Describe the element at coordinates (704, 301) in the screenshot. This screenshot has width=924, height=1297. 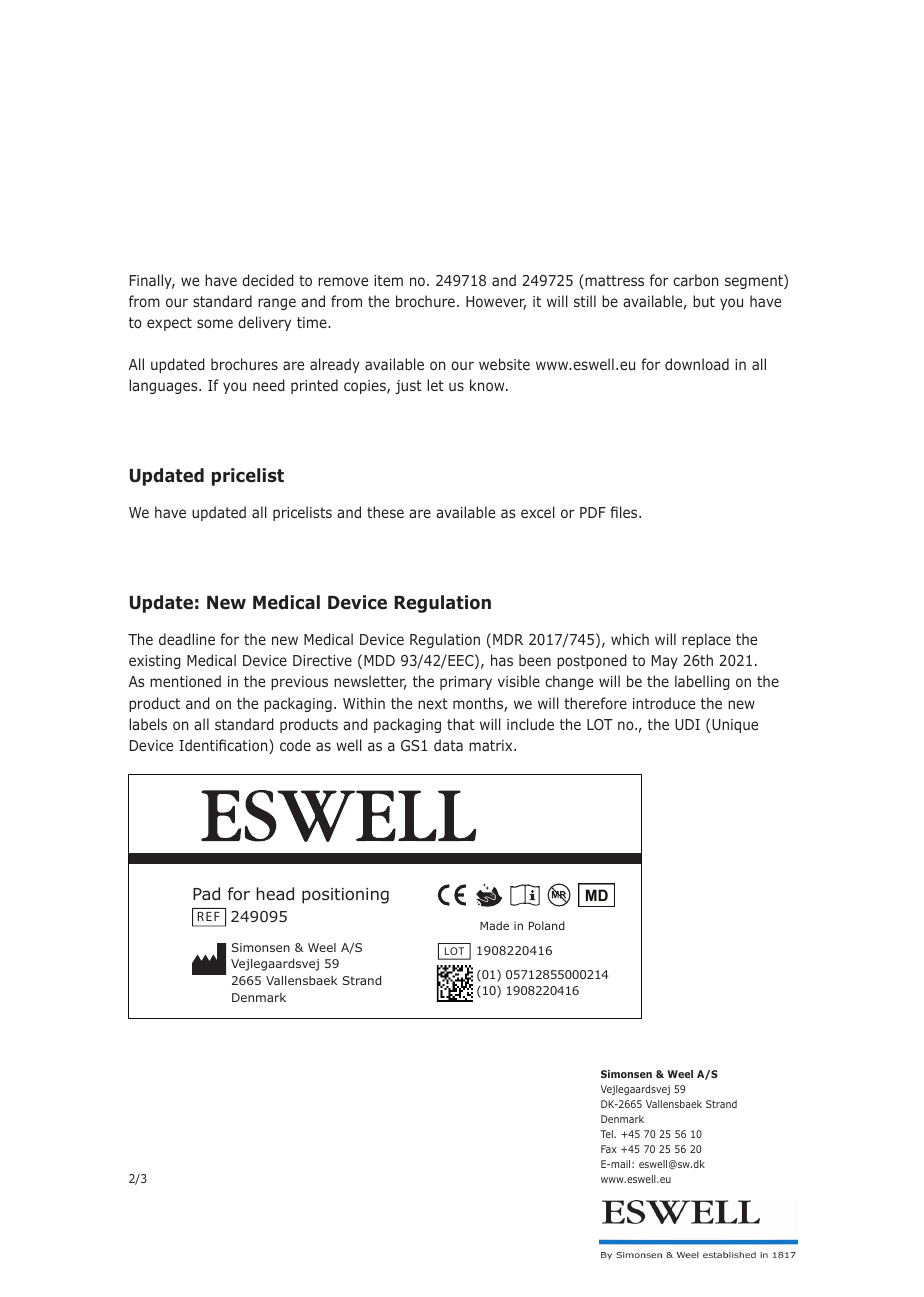
I see `but` at that location.
